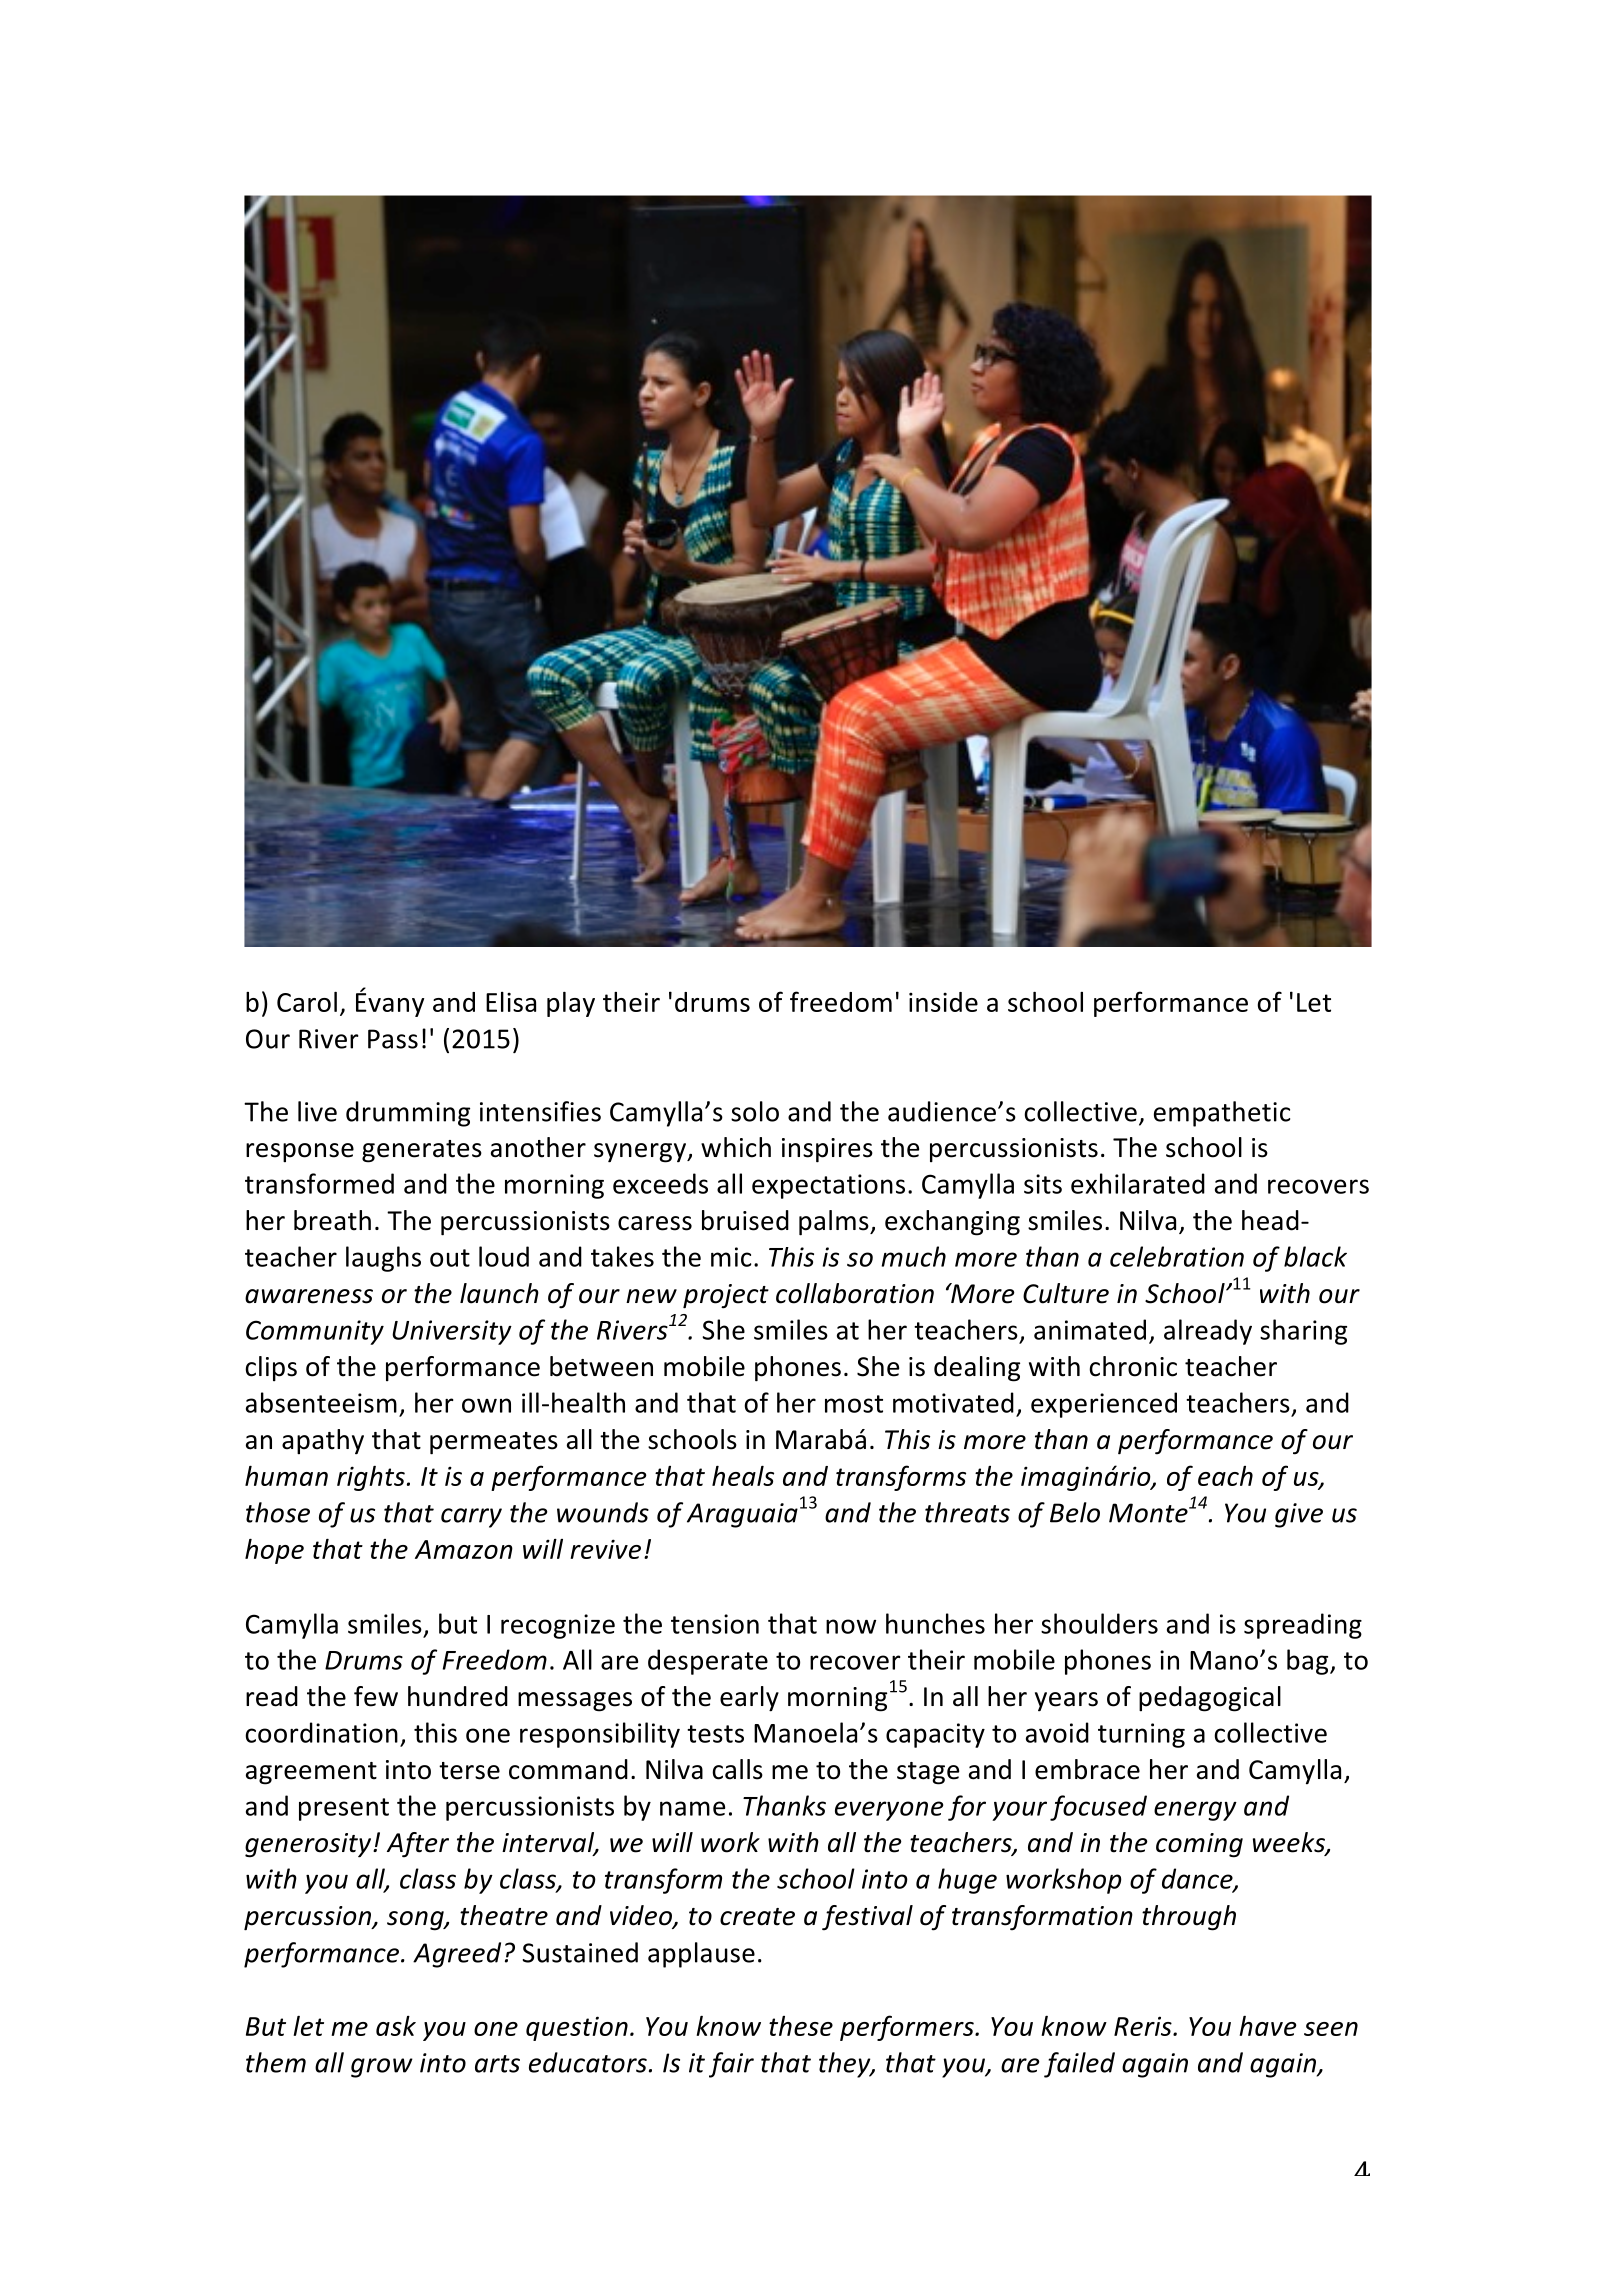  I want to click on Pass, so click(393, 1039).
